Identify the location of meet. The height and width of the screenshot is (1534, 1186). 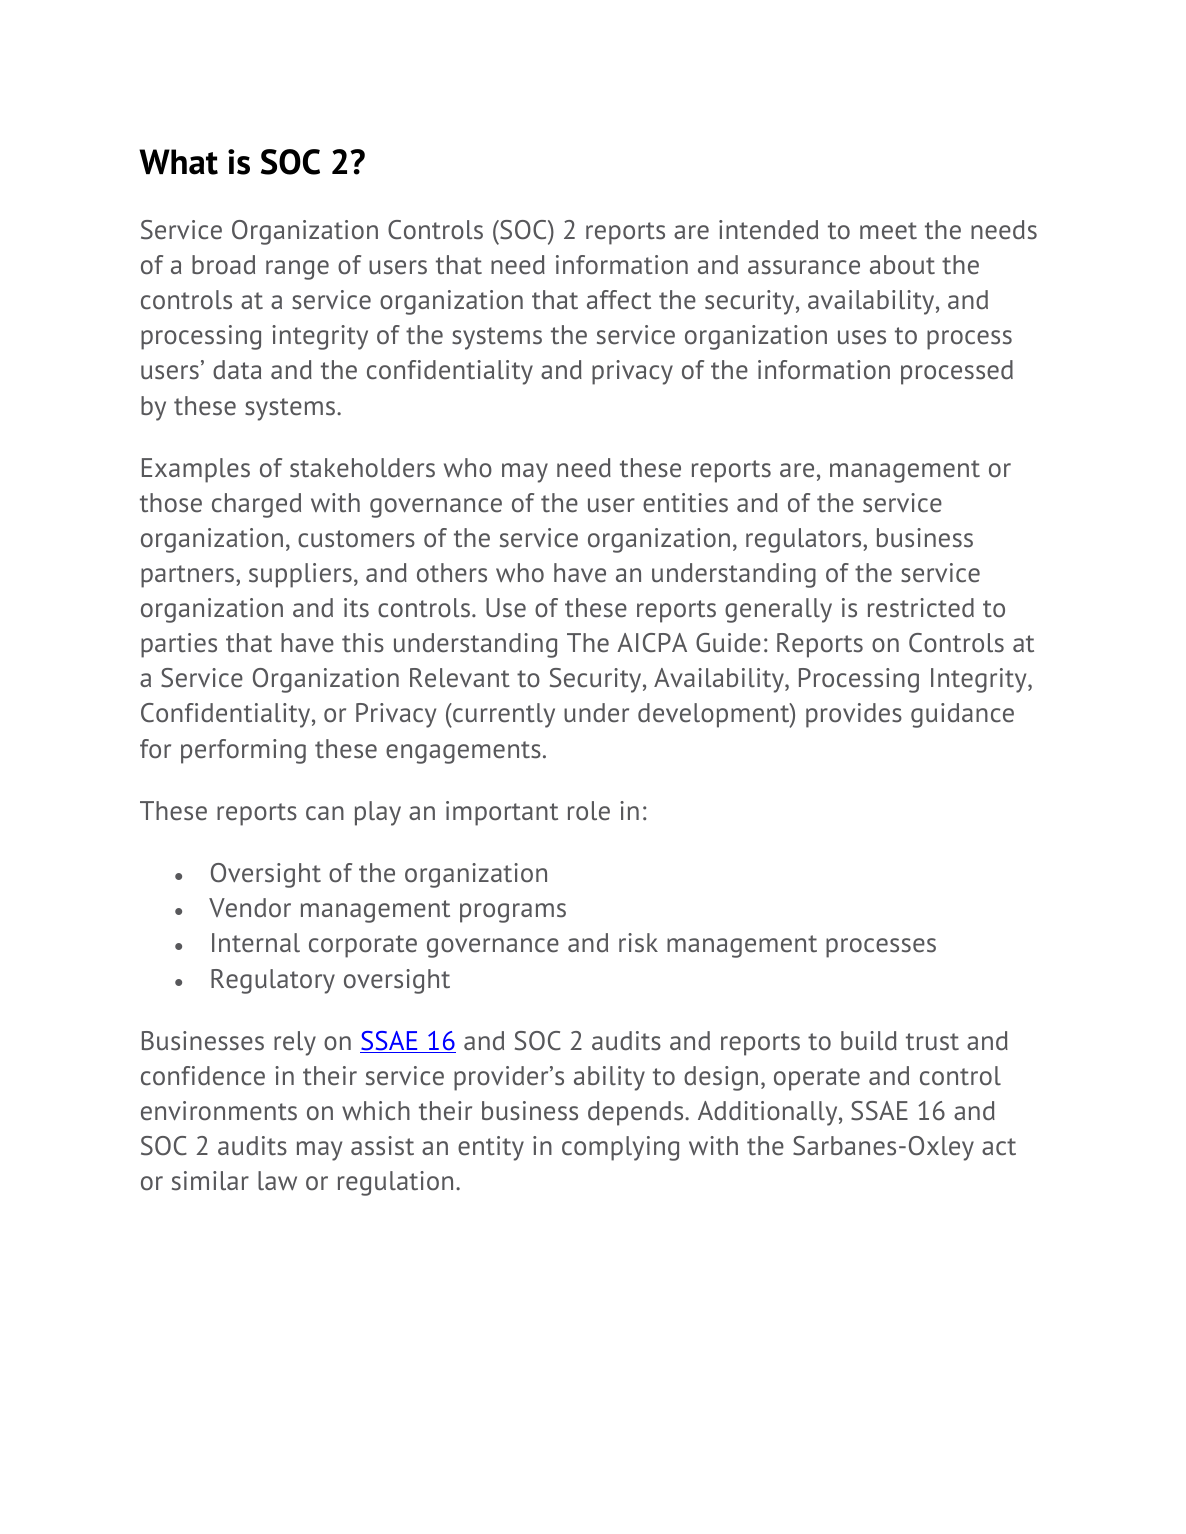
(888, 231).
